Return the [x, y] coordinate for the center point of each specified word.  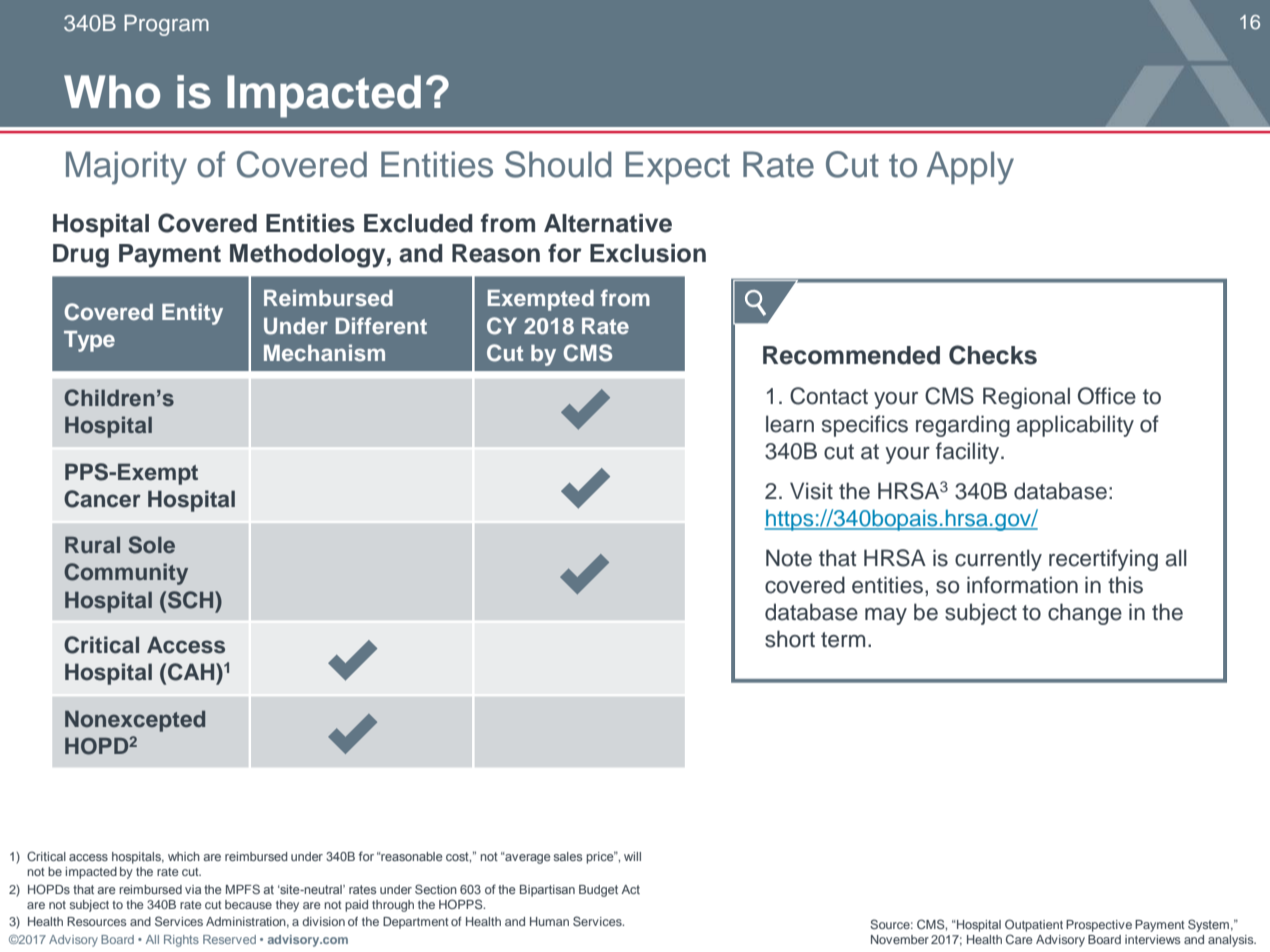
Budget [598, 891]
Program [166, 25]
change [1085, 614]
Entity [192, 314]
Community [126, 574]
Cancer [102, 499]
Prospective [1099, 926]
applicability [1075, 426]
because [248, 904]
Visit [811, 491]
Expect [677, 168]
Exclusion [648, 253]
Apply [970, 168]
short [790, 639]
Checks [993, 355]
